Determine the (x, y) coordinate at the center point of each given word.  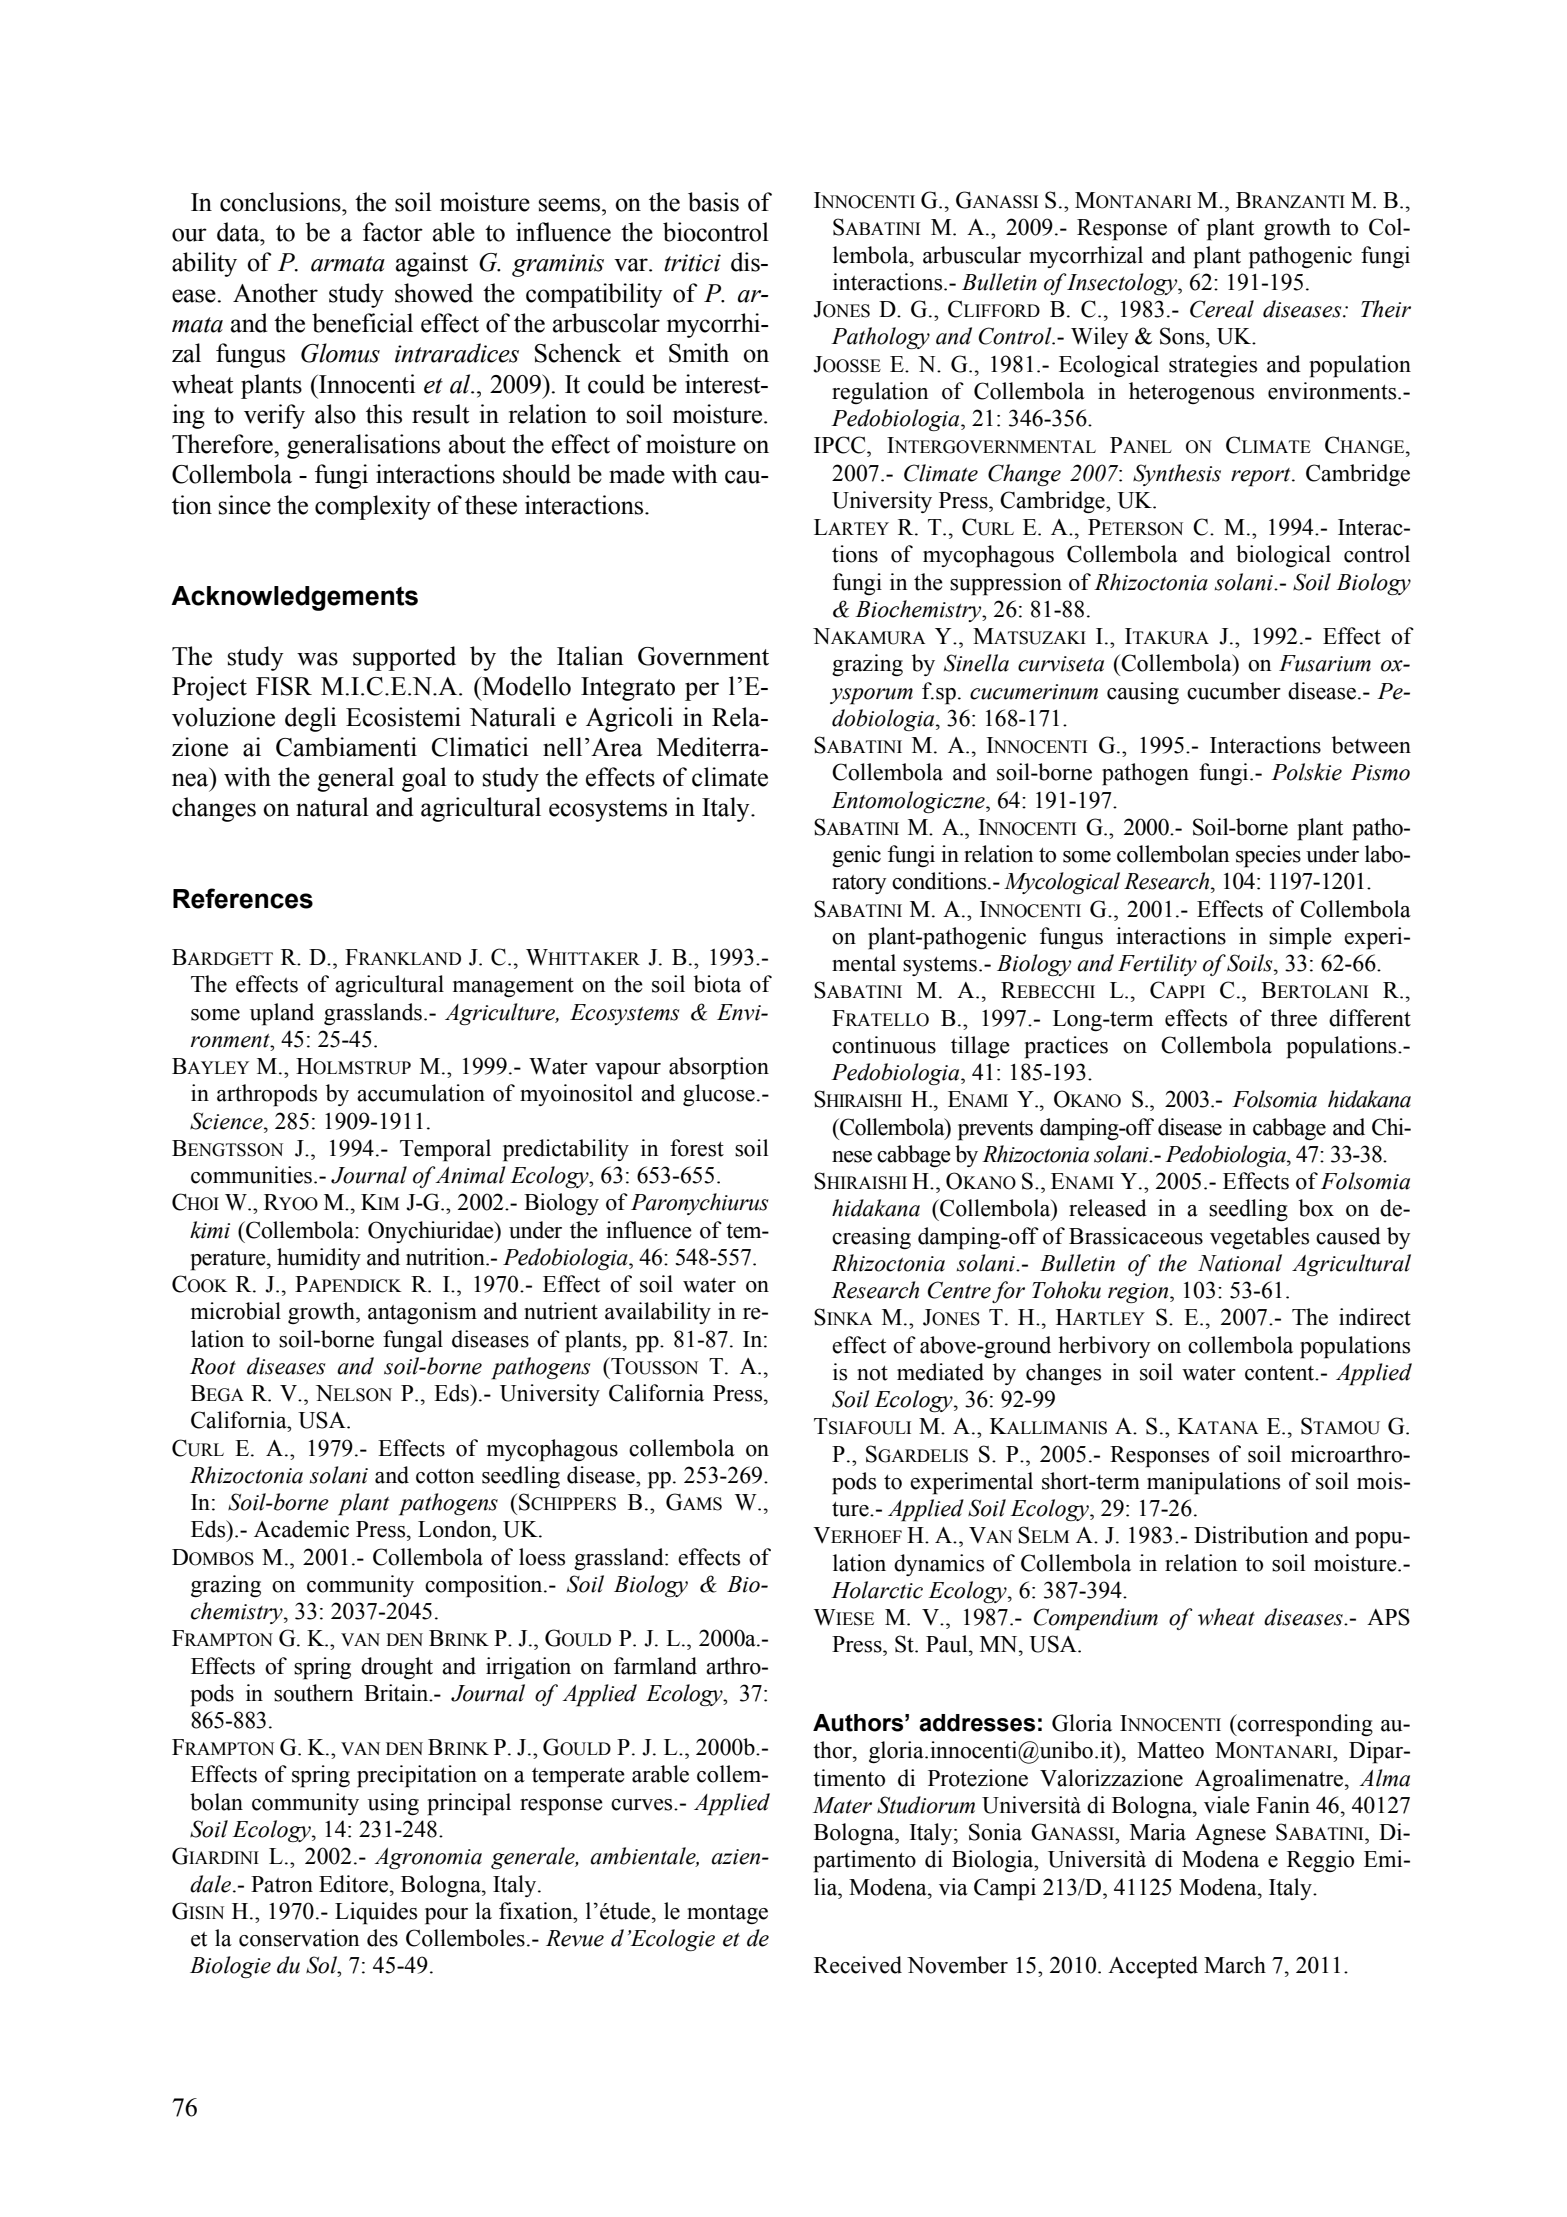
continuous (884, 1045)
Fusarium (1325, 663)
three (1293, 1018)
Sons (1183, 336)
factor (393, 232)
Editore (355, 1884)
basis (713, 202)
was (317, 659)
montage (727, 1914)
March (1235, 1965)
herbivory (1104, 1347)
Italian (590, 656)
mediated (940, 1372)
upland (282, 1014)
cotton (445, 1476)
